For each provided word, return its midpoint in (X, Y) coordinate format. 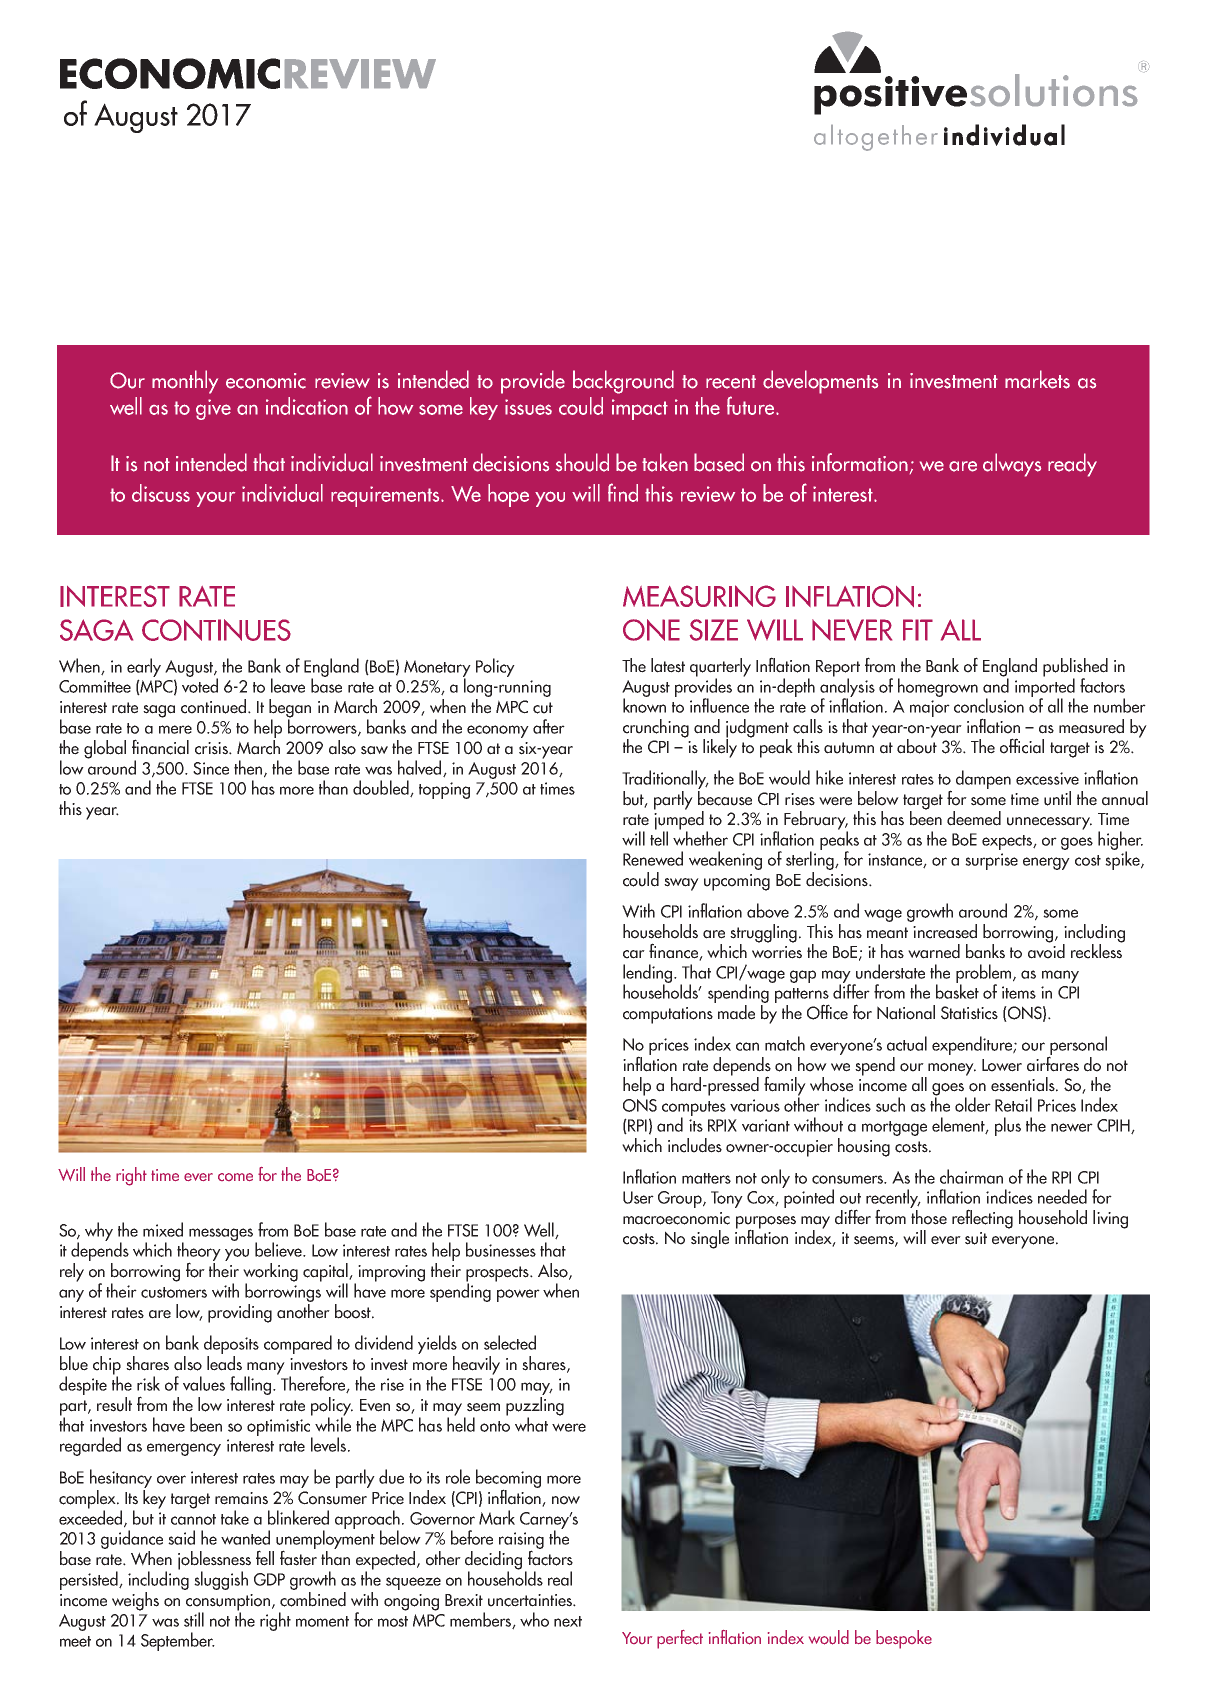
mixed (163, 1229)
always (1012, 465)
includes (695, 1145)
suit (976, 1238)
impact (640, 409)
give (213, 409)
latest (668, 665)
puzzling (535, 1406)
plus (1008, 1126)
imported (1045, 687)
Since (211, 768)
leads (224, 1363)
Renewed (653, 858)
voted (200, 684)
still (194, 1619)
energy (1046, 863)
